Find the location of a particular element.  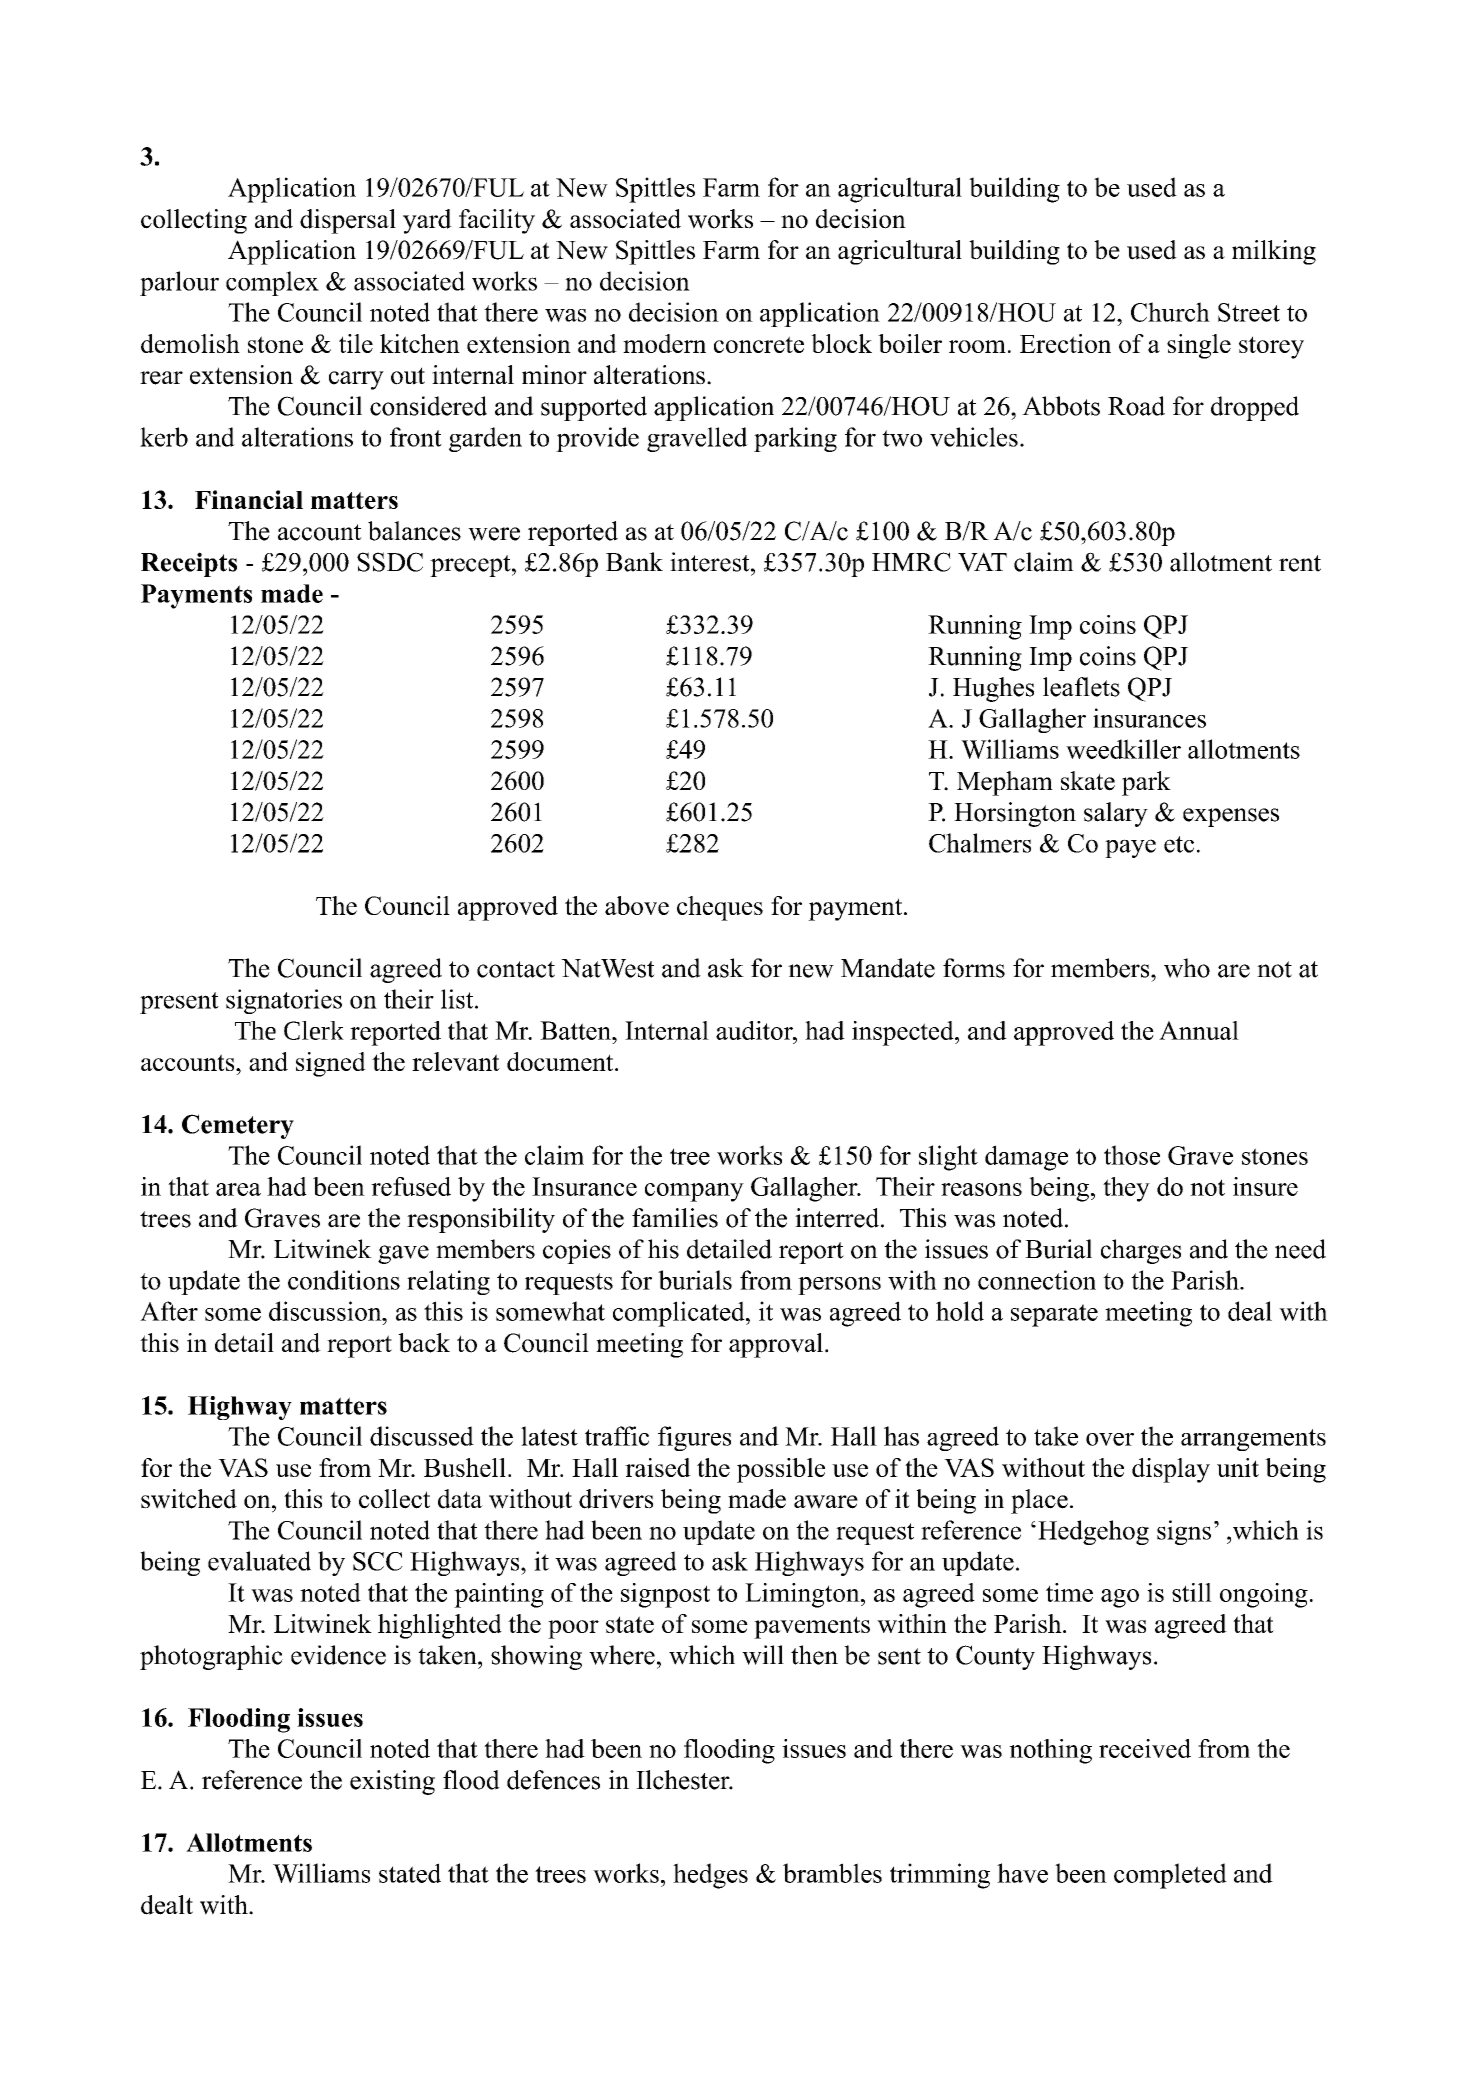

signatories is located at coordinates (284, 1001).
